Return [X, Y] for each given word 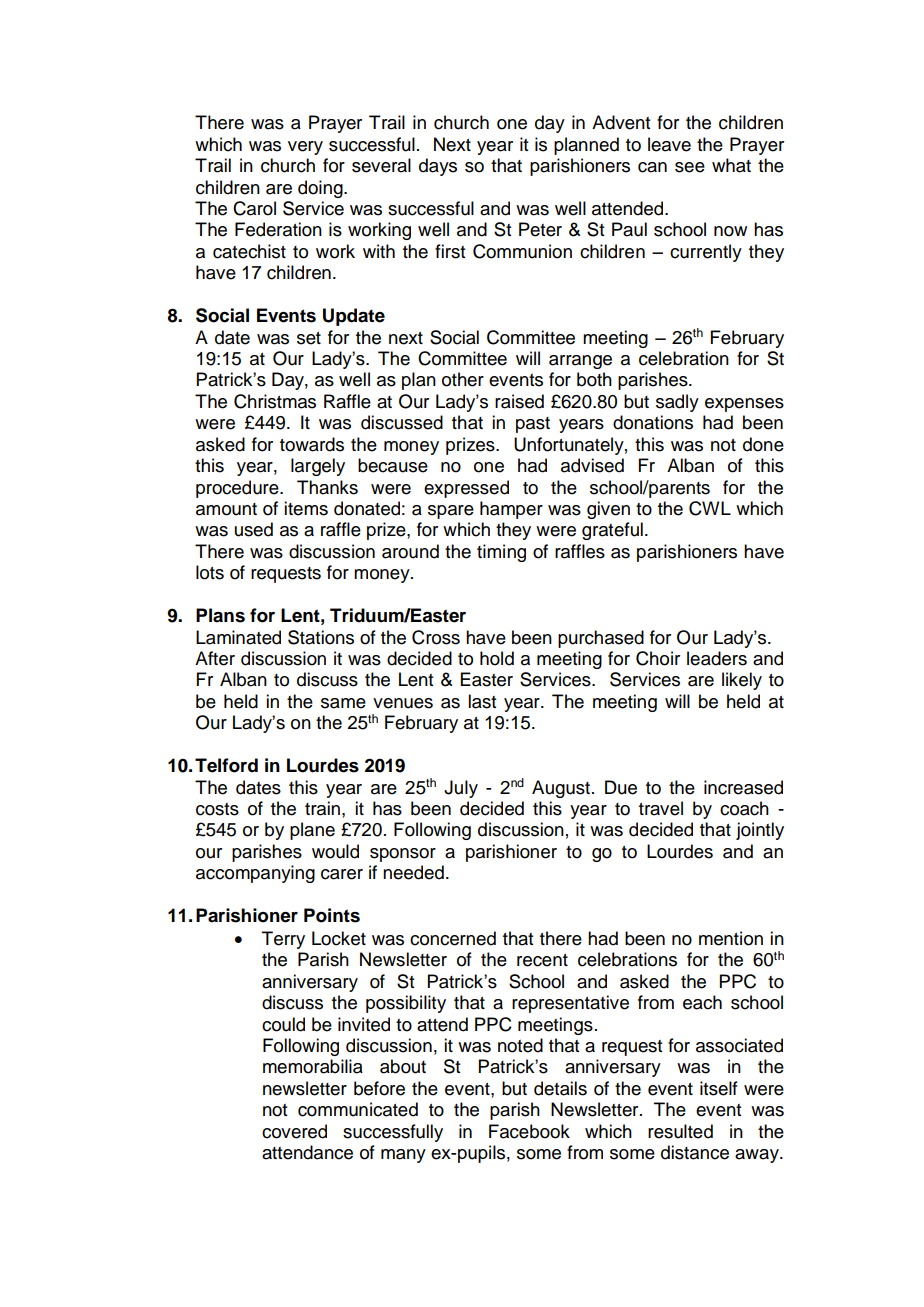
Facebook [529, 1131]
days [438, 167]
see [690, 167]
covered [294, 1131]
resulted [680, 1131]
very [305, 148]
